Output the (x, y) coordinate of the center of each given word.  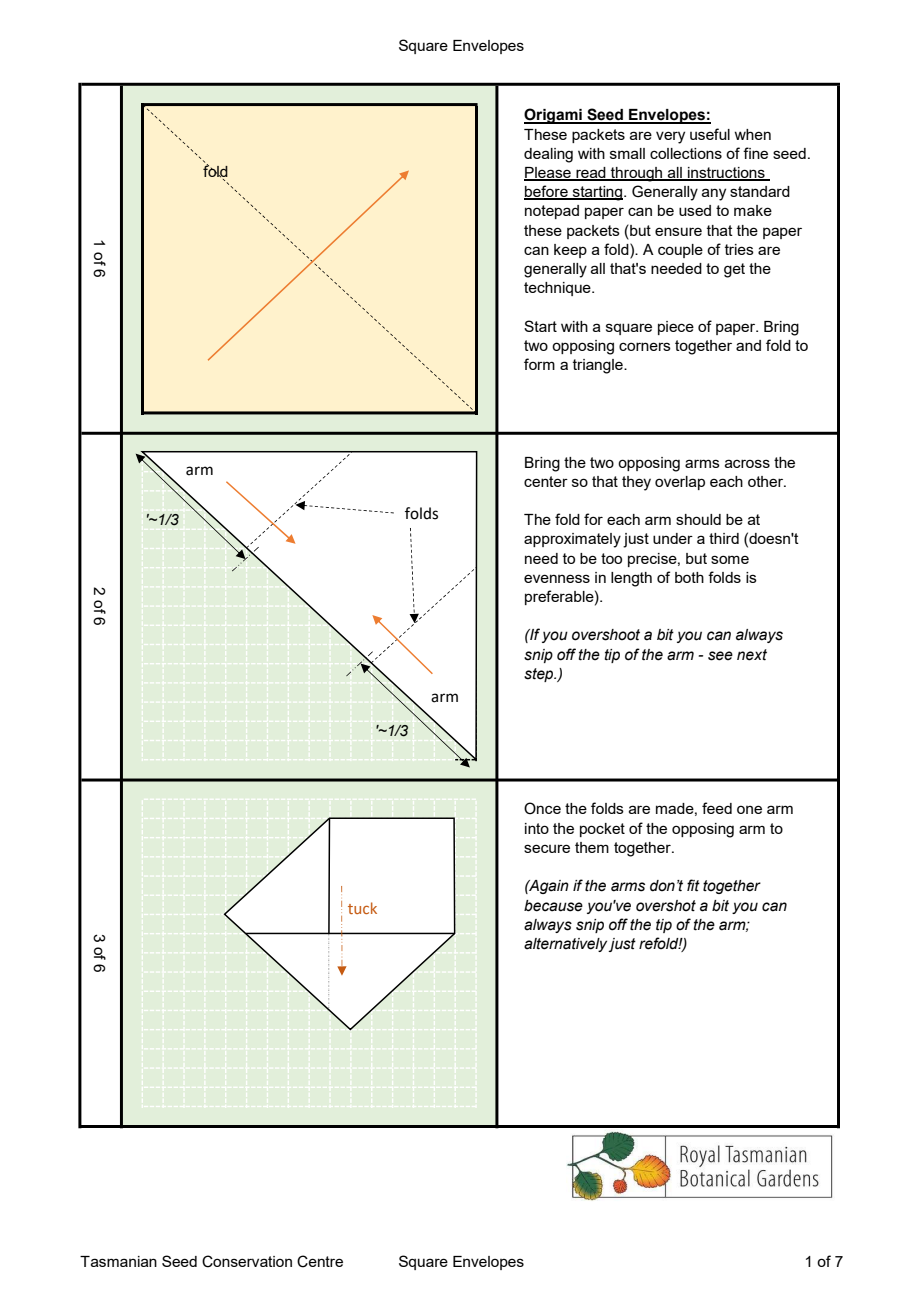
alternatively (566, 945)
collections (686, 153)
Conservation (247, 1261)
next (752, 655)
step (540, 675)
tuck (362, 908)
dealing (548, 155)
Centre (320, 1261)
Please (548, 174)
